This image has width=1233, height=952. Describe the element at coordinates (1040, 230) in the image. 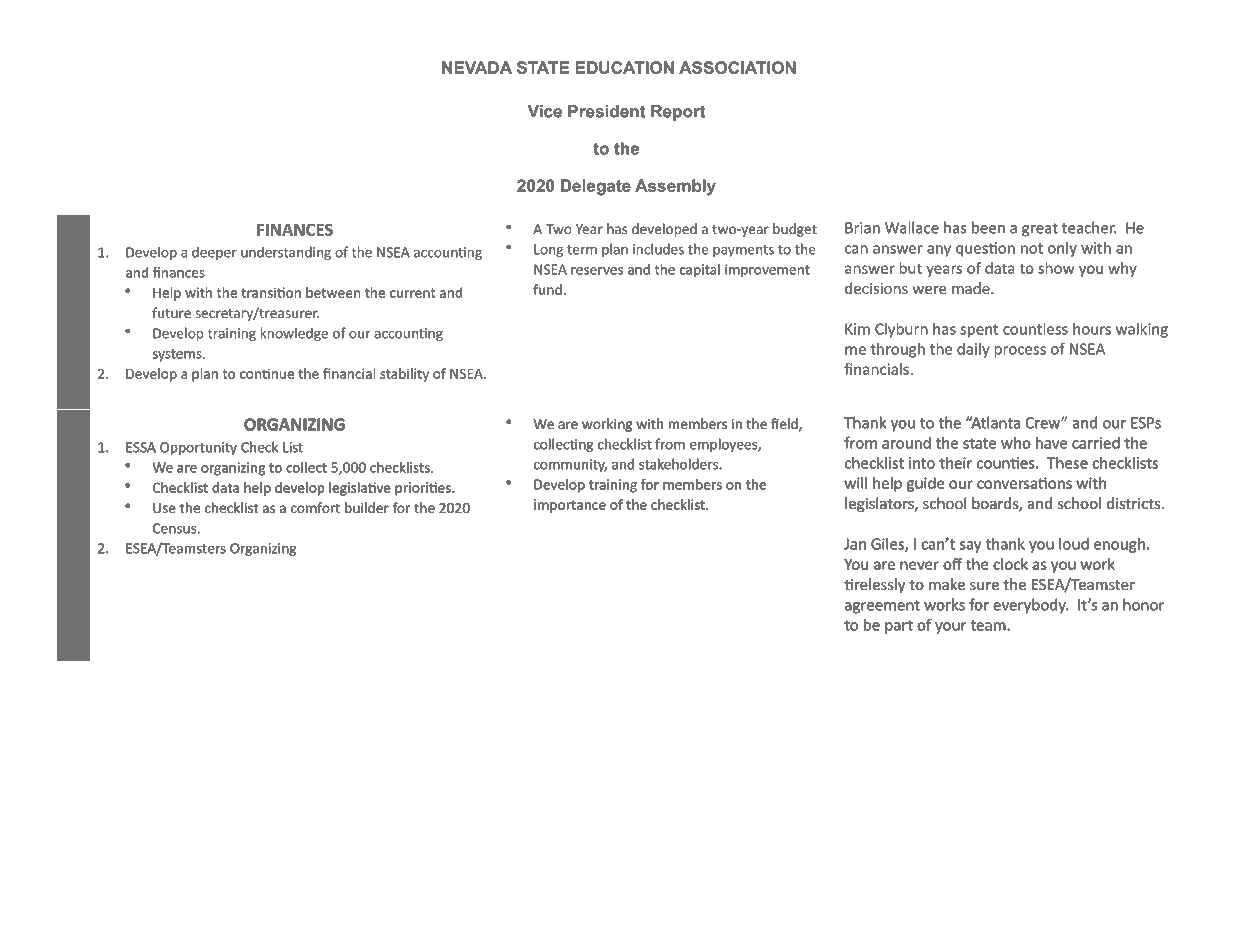

I see `great` at that location.
